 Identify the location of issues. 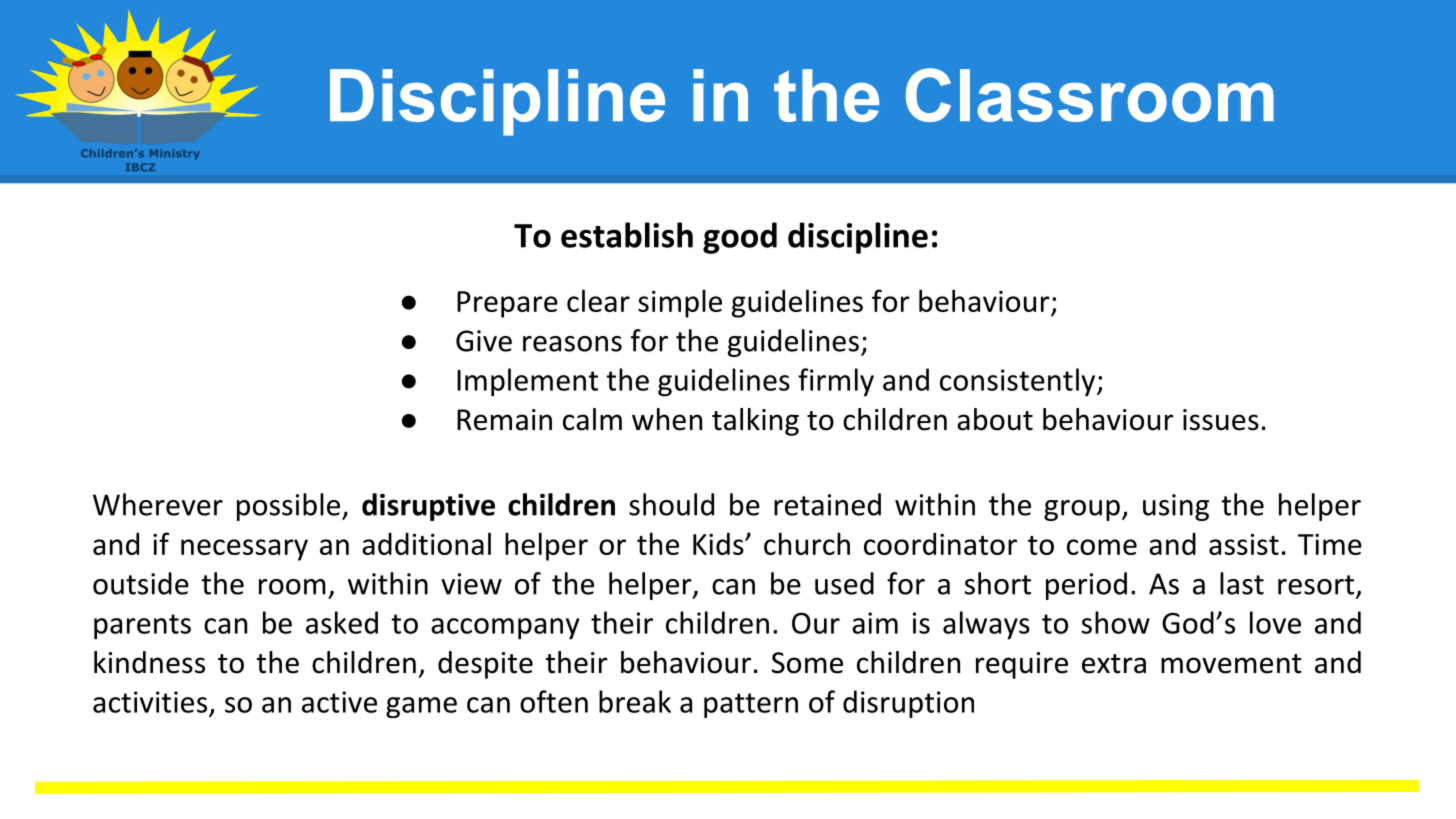
(1221, 420).
